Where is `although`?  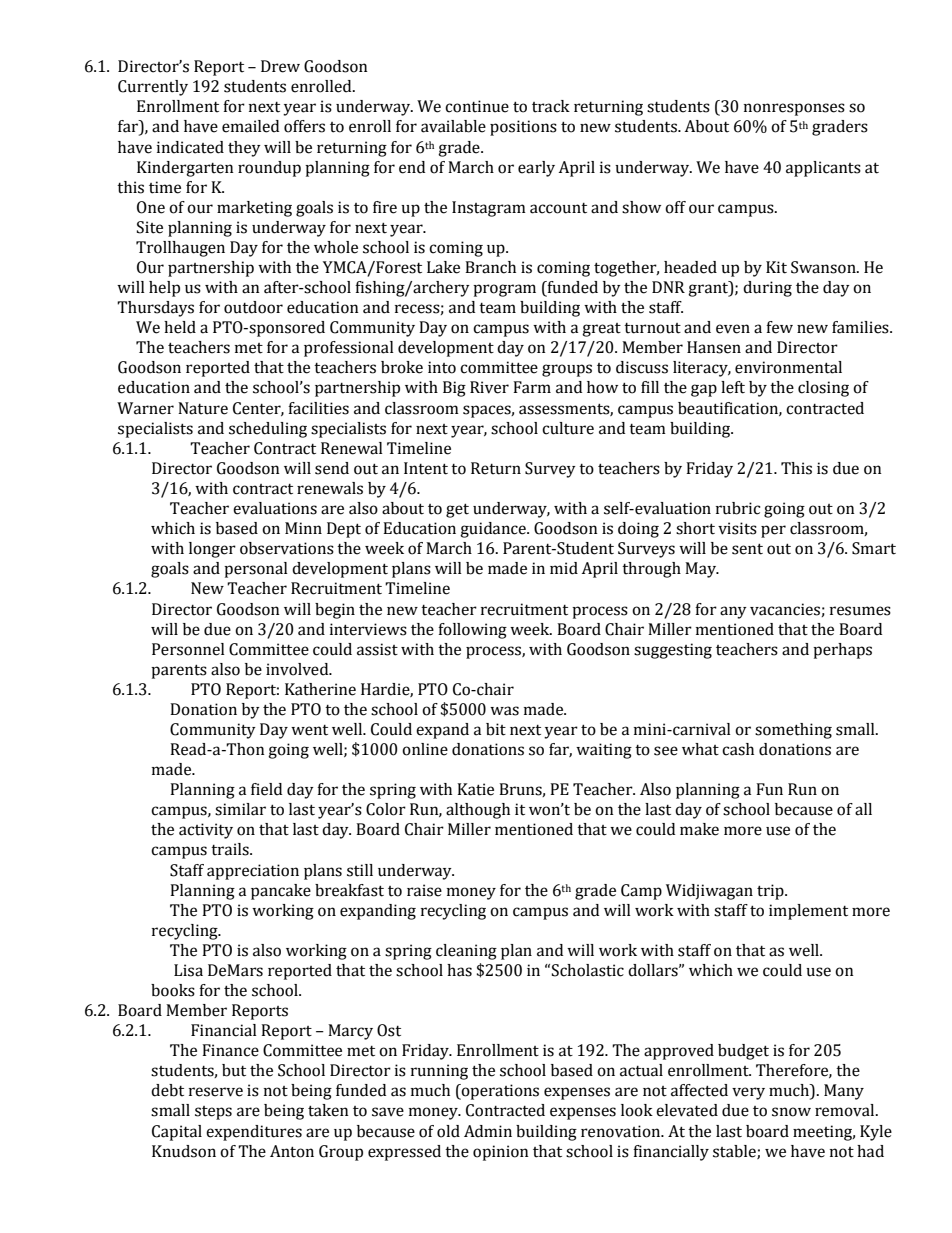 although is located at coordinates (478, 811).
